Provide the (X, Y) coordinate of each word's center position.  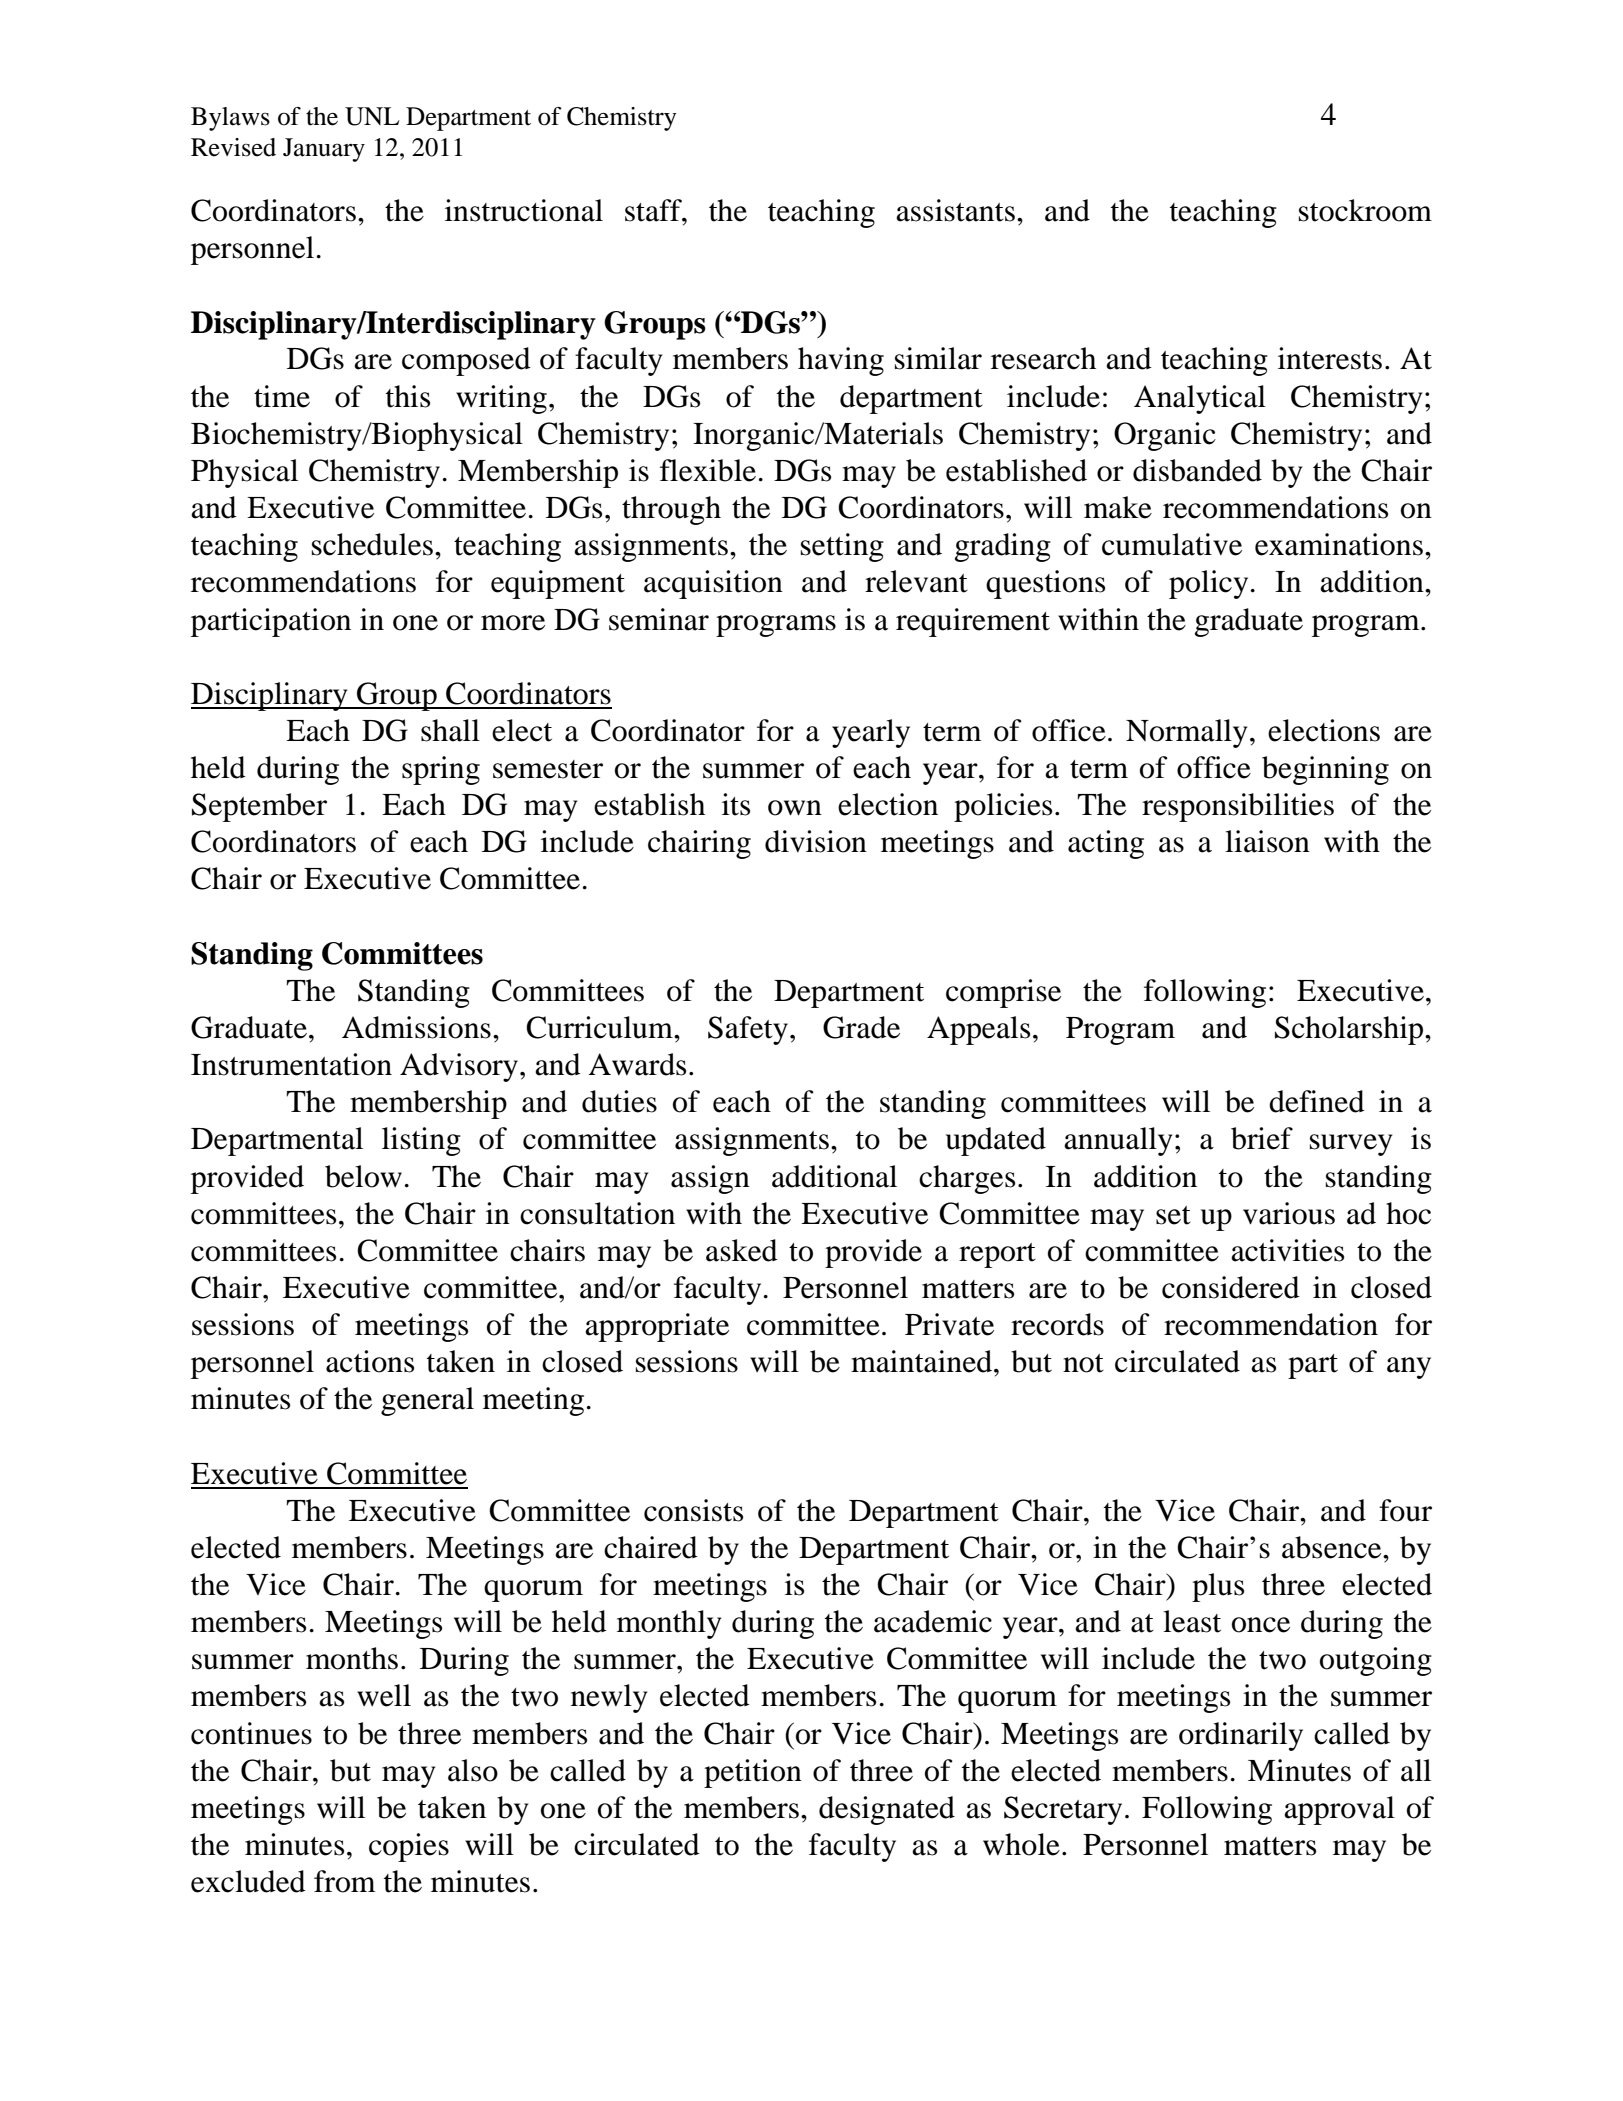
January (324, 150)
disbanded (1197, 470)
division (816, 841)
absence (1333, 1547)
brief (1262, 1138)
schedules (372, 544)
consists (693, 1510)
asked (742, 1250)
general (427, 1401)
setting (842, 547)
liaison (1267, 841)
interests (1330, 358)
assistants (955, 210)
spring (441, 770)
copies (409, 1847)
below (363, 1176)
